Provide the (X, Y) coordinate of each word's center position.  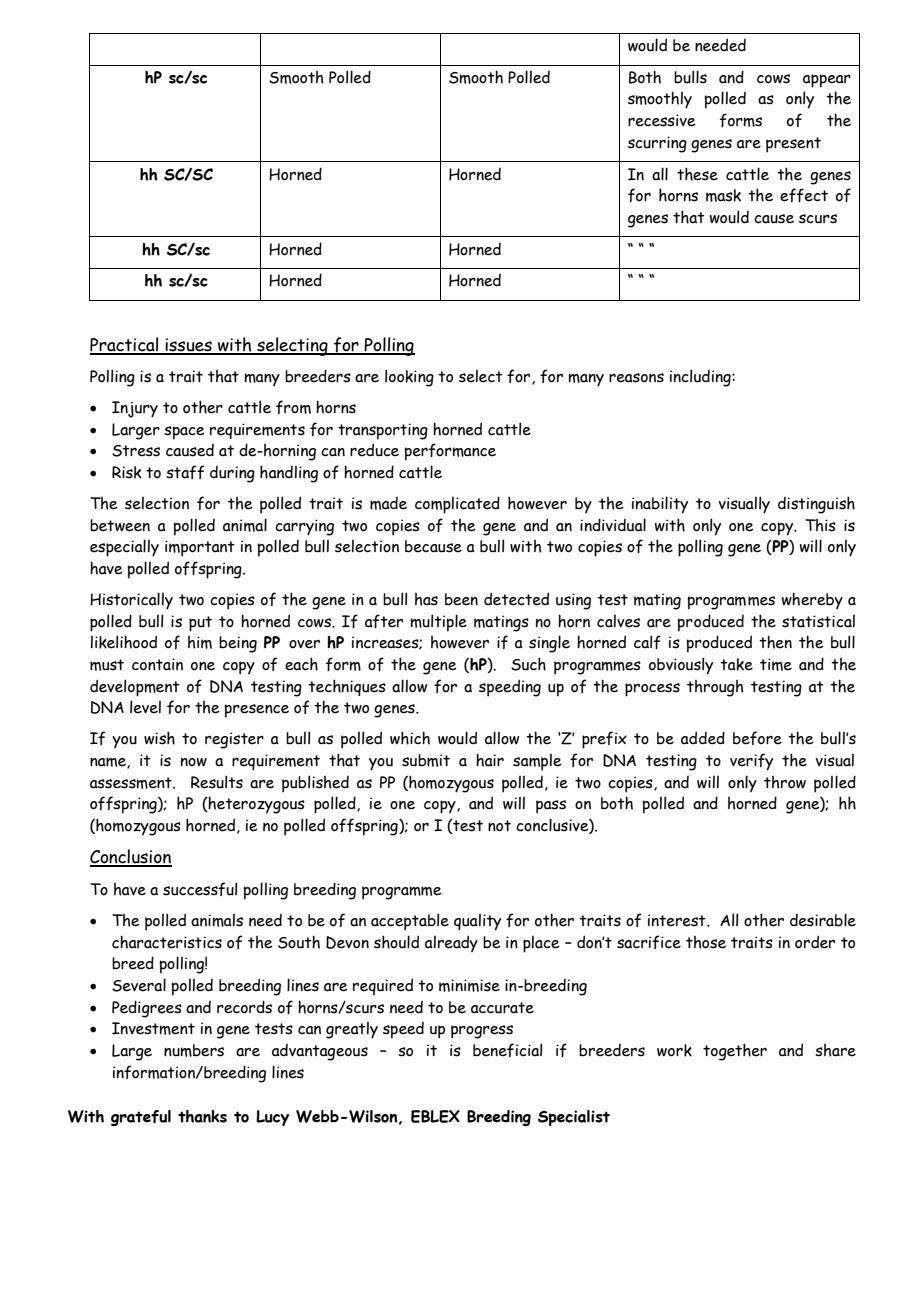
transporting (383, 431)
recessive (662, 120)
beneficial (507, 1050)
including (701, 378)
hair (490, 760)
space (184, 433)
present (793, 145)
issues (189, 346)
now (194, 762)
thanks (202, 1116)
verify (751, 762)
